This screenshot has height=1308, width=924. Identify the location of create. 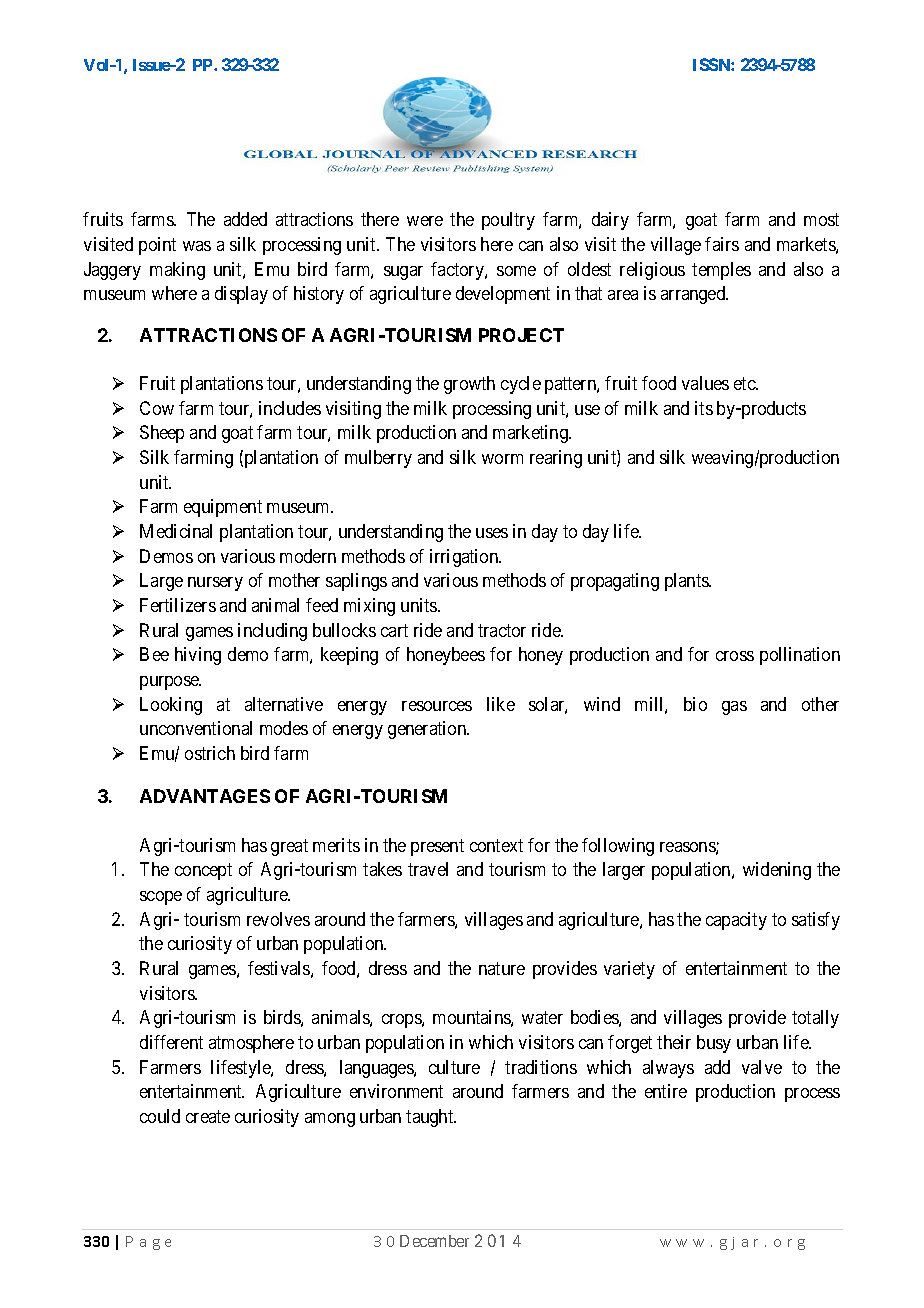
(208, 1116).
